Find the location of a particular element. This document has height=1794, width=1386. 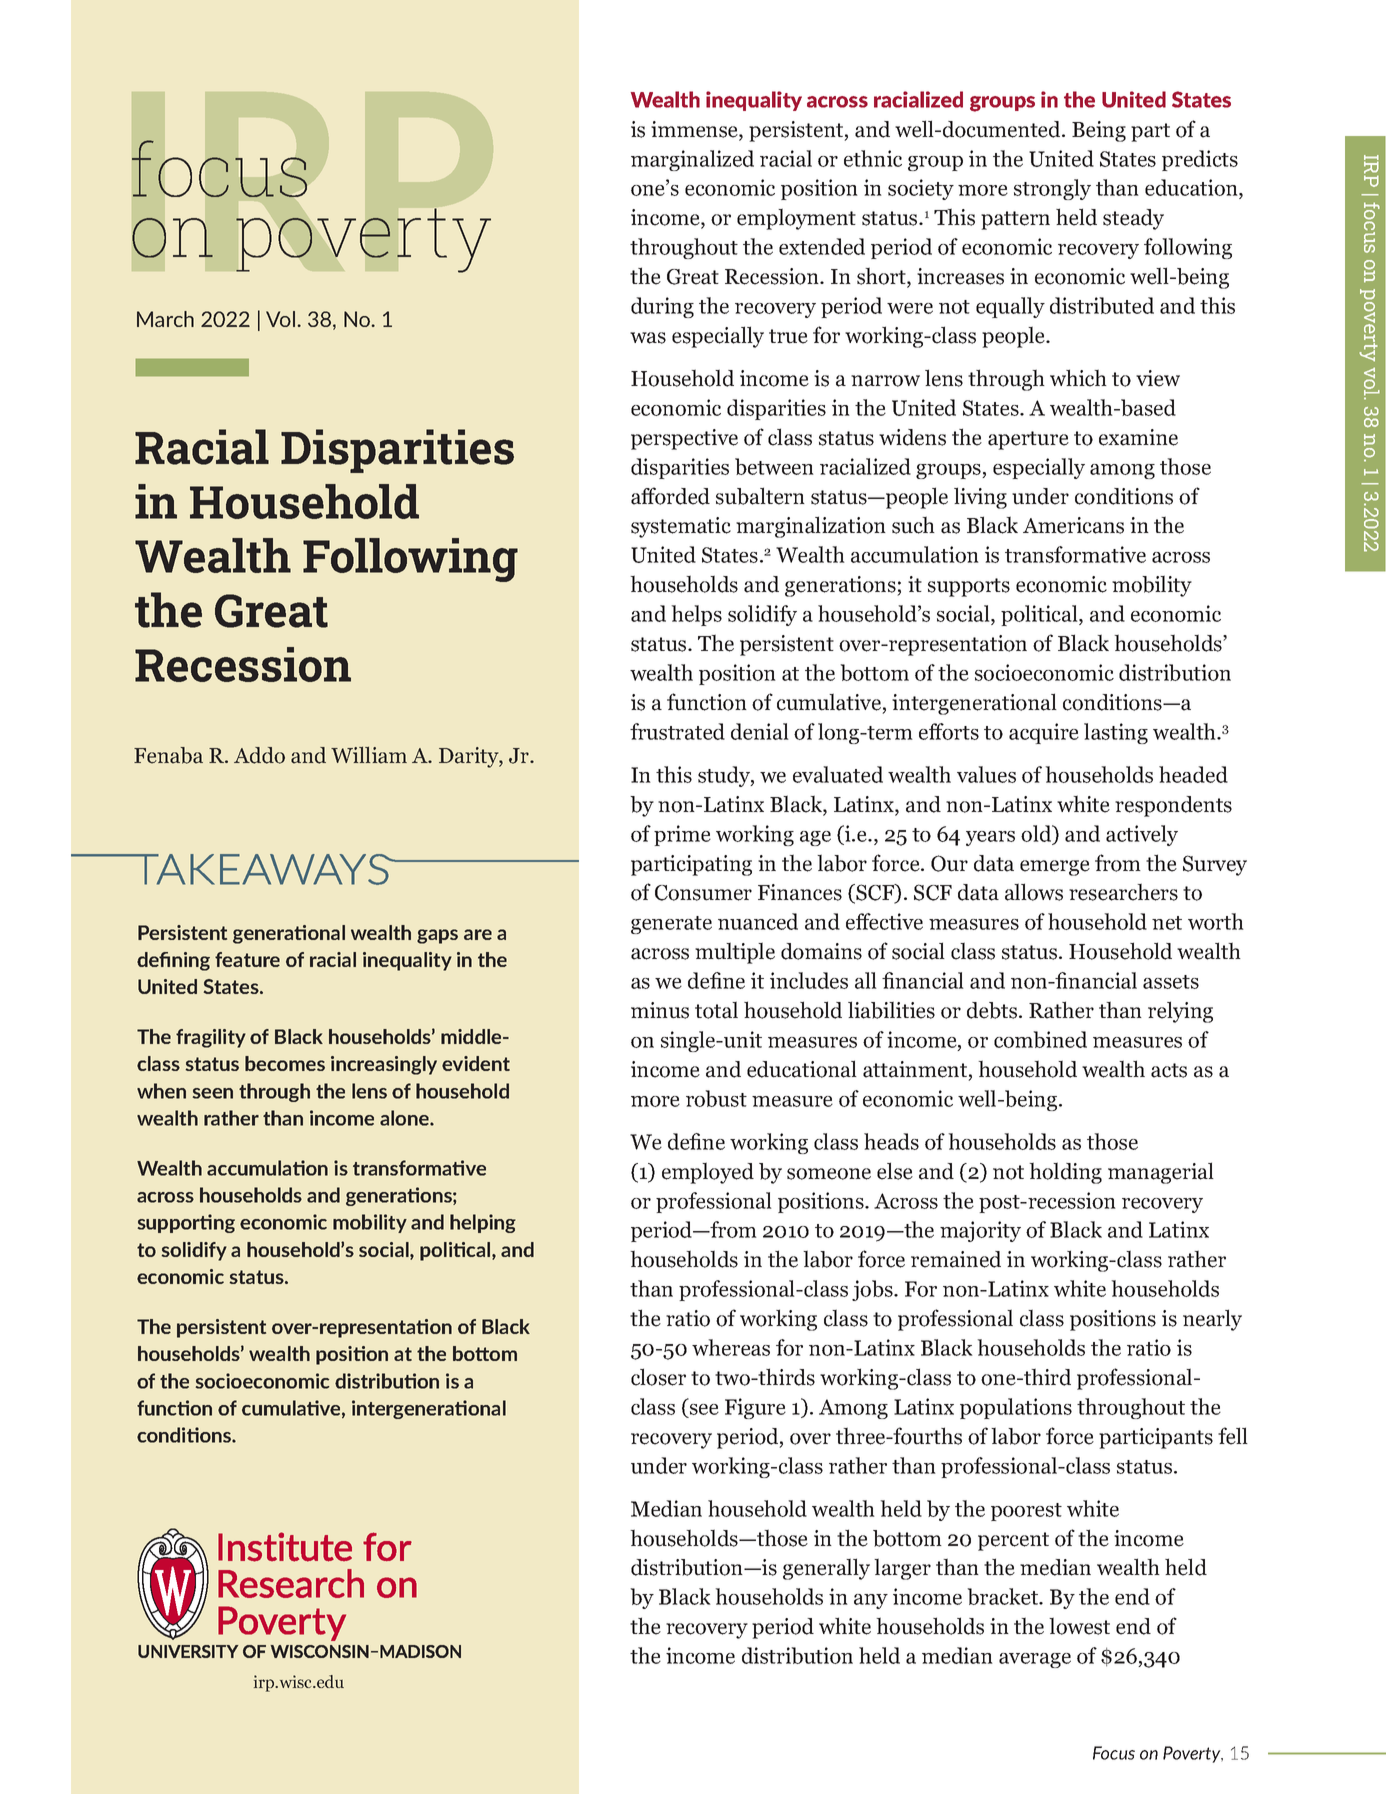

researchers is located at coordinates (1123, 892).
